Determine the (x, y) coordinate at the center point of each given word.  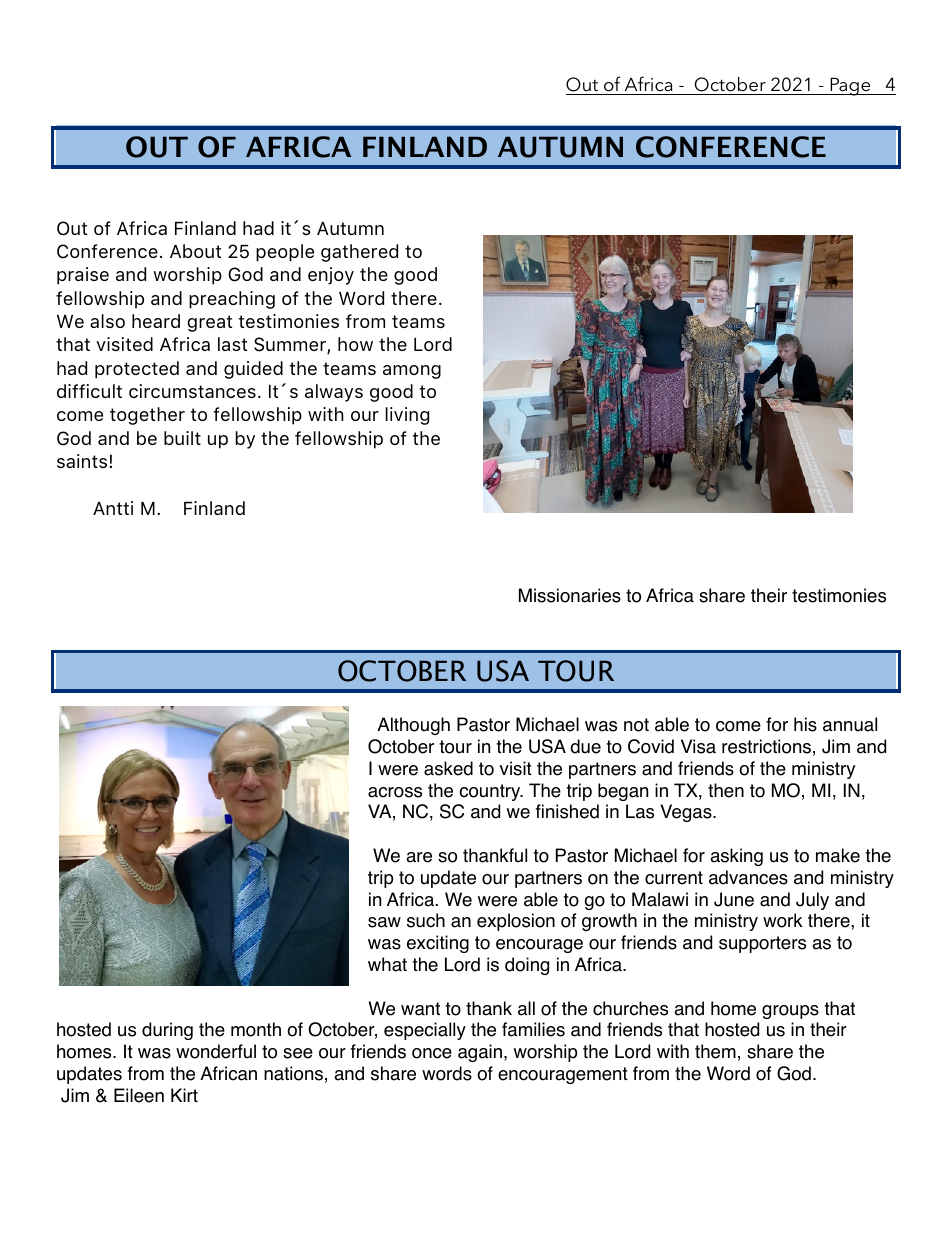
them (715, 1051)
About (195, 251)
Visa (698, 746)
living (407, 416)
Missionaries (570, 595)
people (285, 253)
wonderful (216, 1051)
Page (850, 86)
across (395, 792)
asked (448, 768)
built (182, 438)
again (480, 1053)
